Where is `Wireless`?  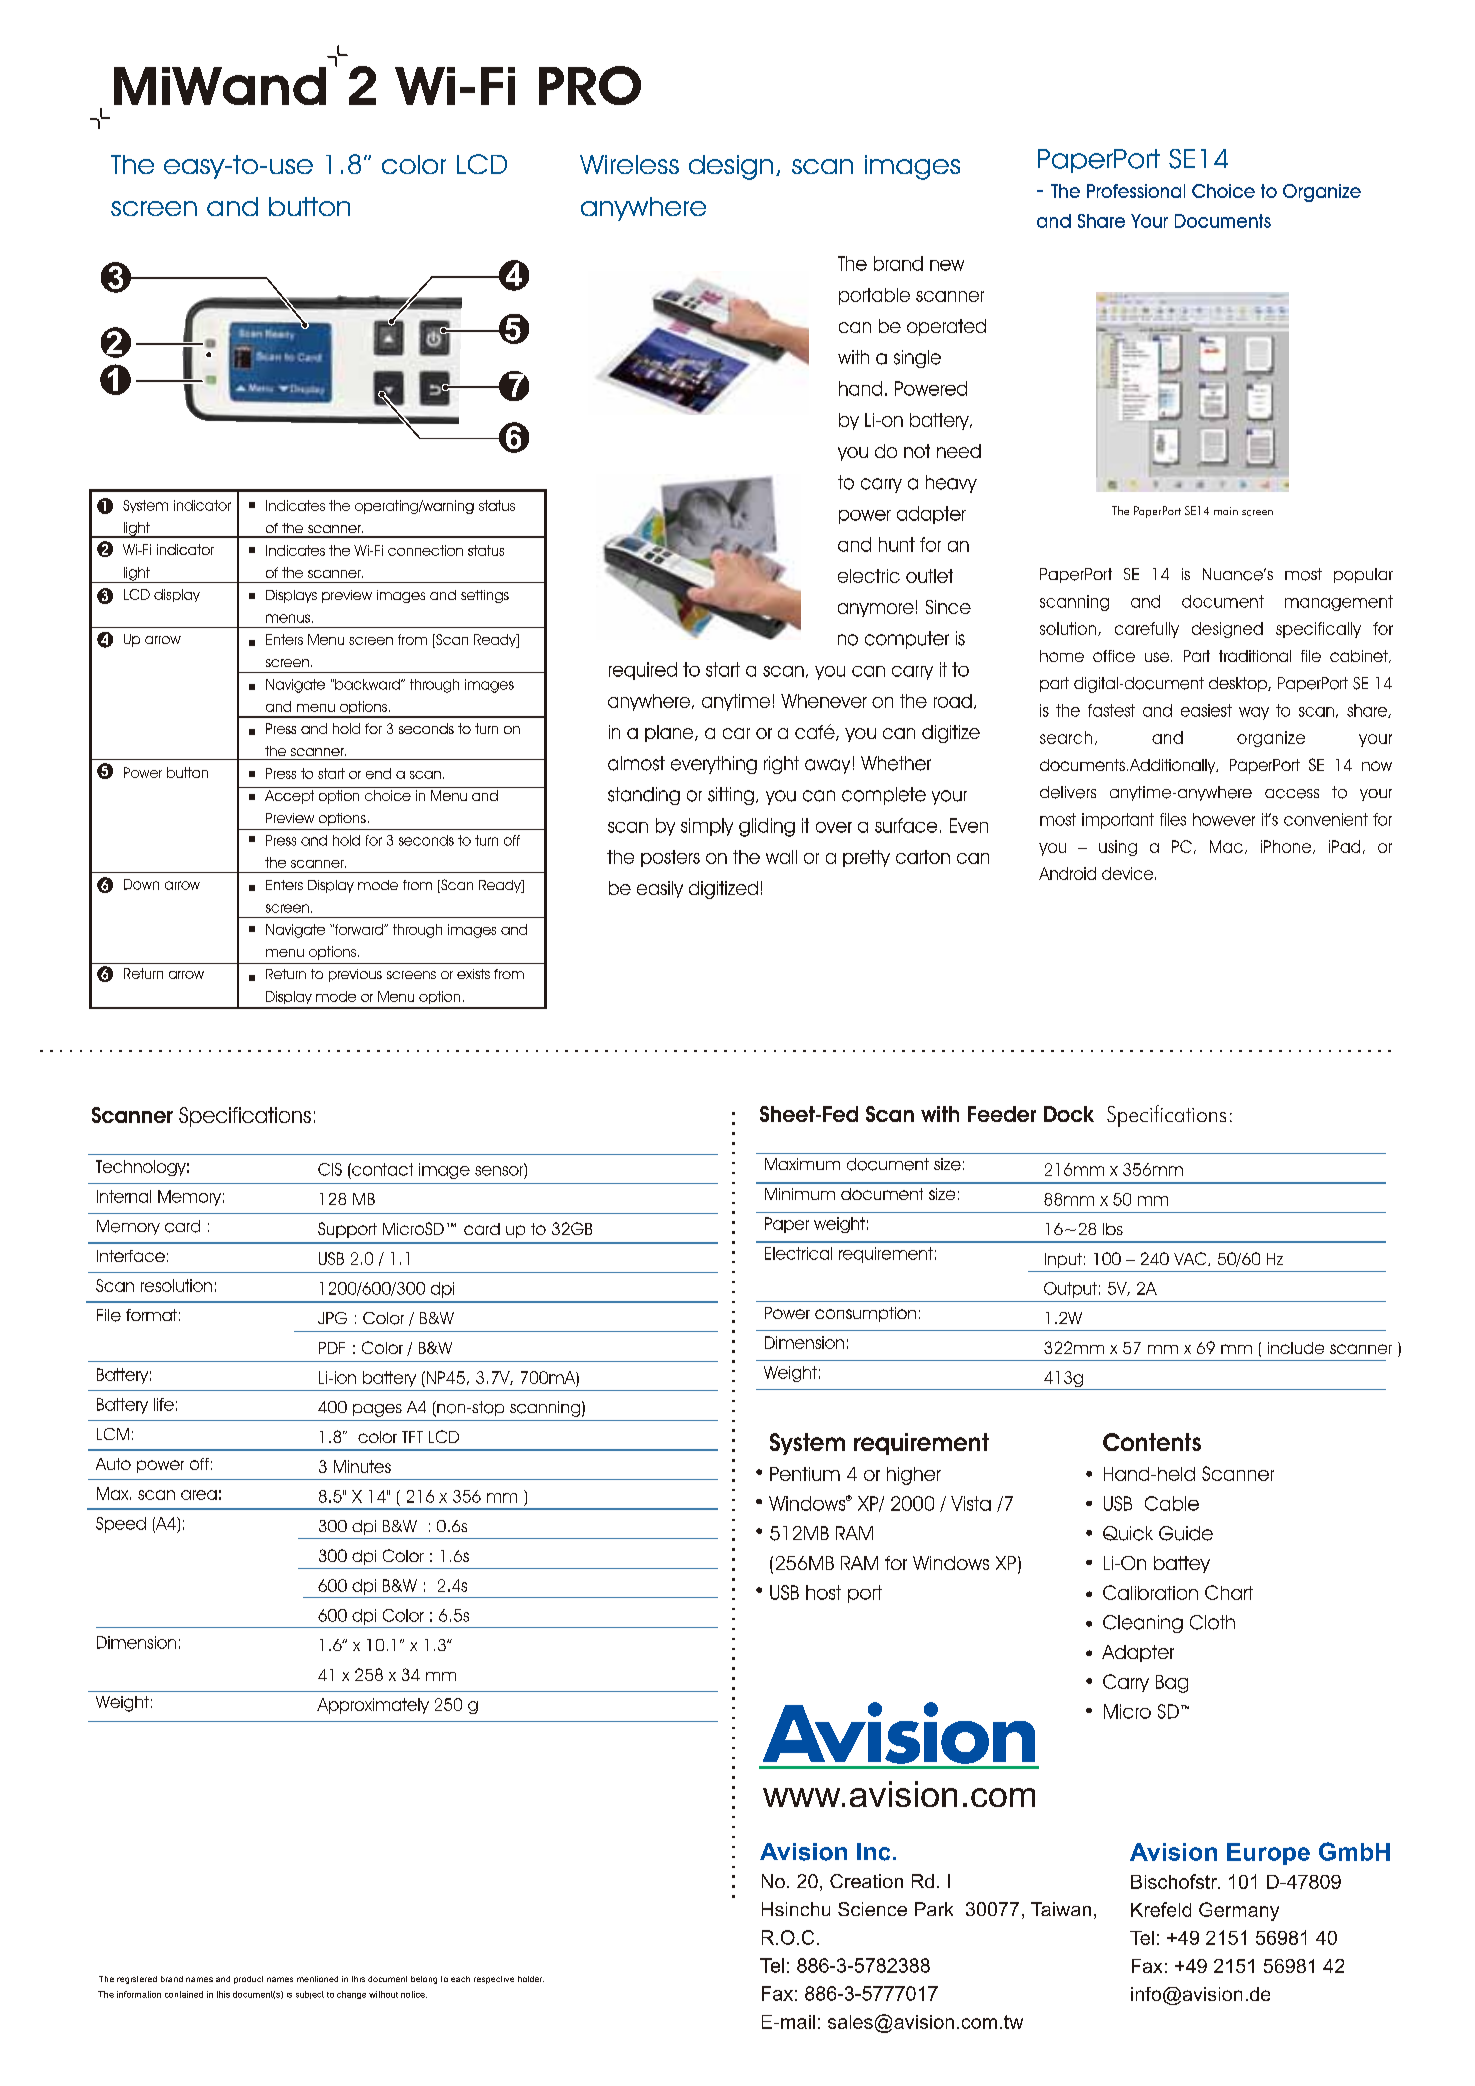
Wireless is located at coordinates (629, 164).
